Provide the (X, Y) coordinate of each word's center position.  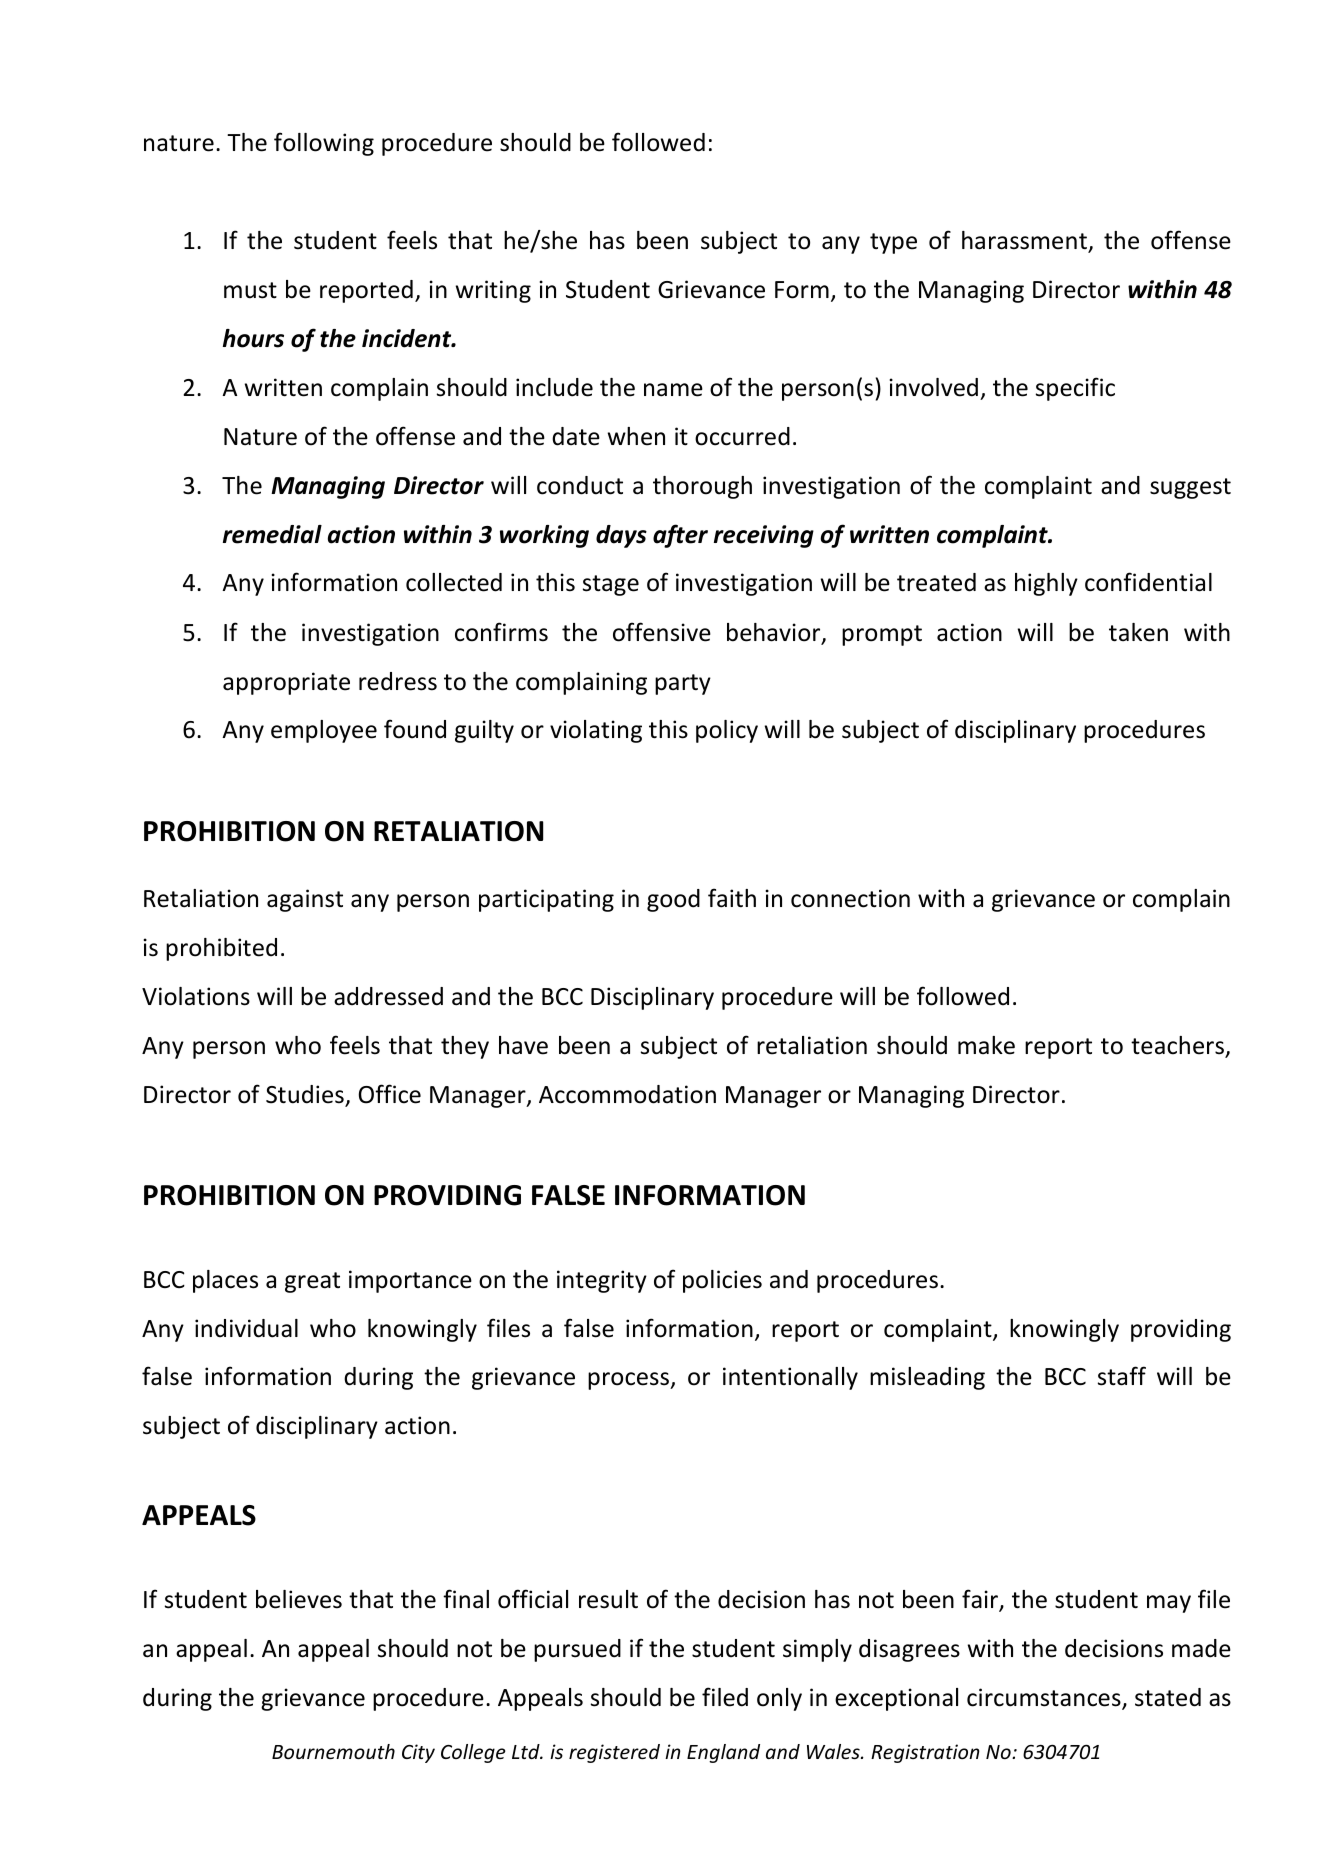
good (673, 900)
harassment (1025, 241)
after (680, 536)
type (893, 243)
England (723, 1753)
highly (1046, 584)
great (312, 1282)
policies (722, 1281)
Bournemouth (333, 1751)
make (986, 1045)
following (324, 144)
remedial (272, 534)
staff (1122, 1376)
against (305, 900)
